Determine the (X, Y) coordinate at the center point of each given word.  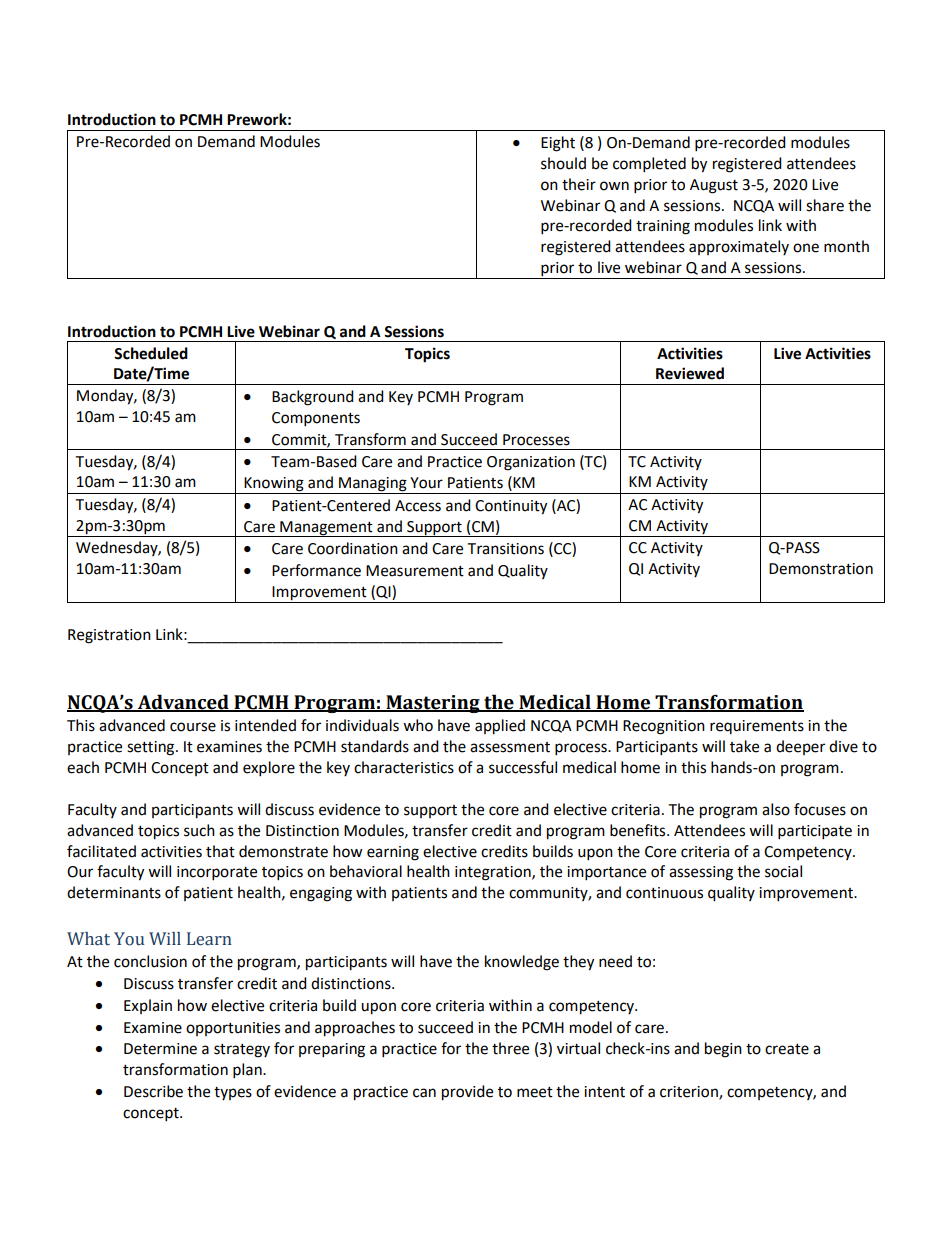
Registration (109, 636)
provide (467, 1093)
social (783, 871)
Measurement (415, 571)
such (199, 830)
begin (723, 1050)
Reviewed (690, 373)
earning (393, 853)
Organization (531, 463)
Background (313, 398)
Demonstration (821, 569)
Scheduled (151, 353)
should (563, 163)
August (714, 186)
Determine (160, 1049)
